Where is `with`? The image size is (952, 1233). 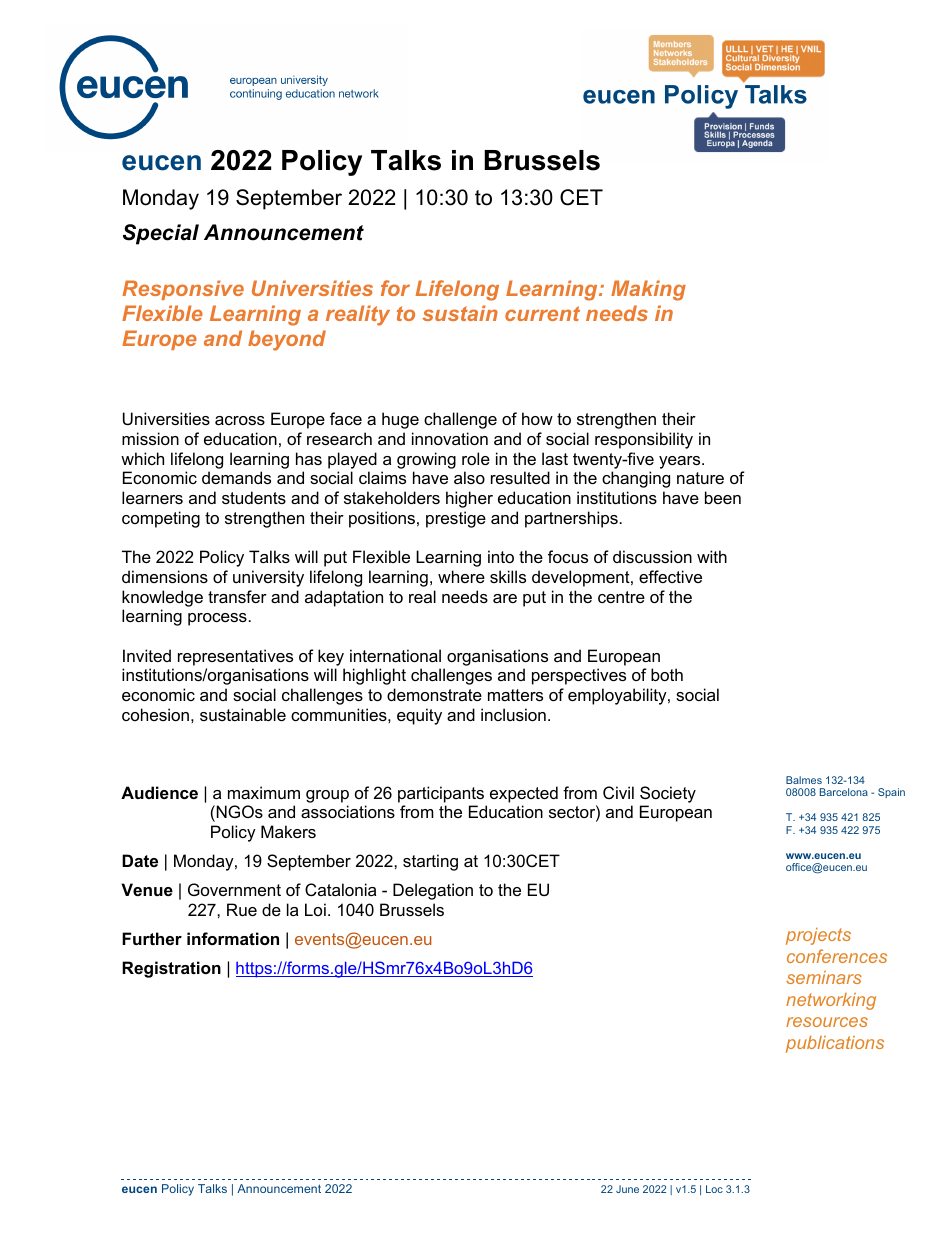
with is located at coordinates (712, 556).
